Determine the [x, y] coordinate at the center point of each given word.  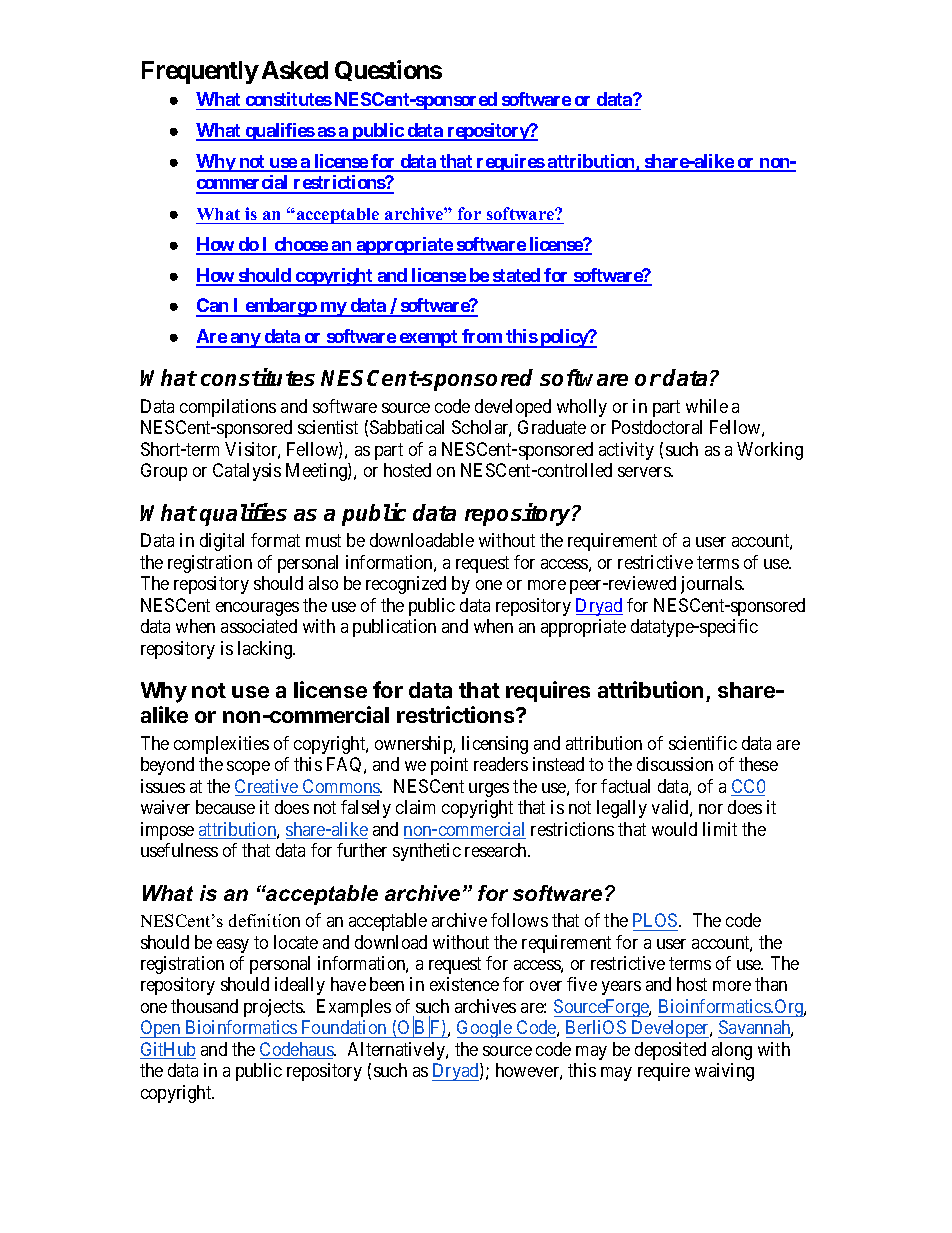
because [225, 807]
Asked [295, 70]
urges [489, 790]
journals [712, 585]
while [707, 406]
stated [516, 276]
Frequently [200, 72]
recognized [406, 585]
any [245, 340]
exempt [429, 339]
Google [485, 1029]
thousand [204, 1006]
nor [711, 809]
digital [222, 542]
